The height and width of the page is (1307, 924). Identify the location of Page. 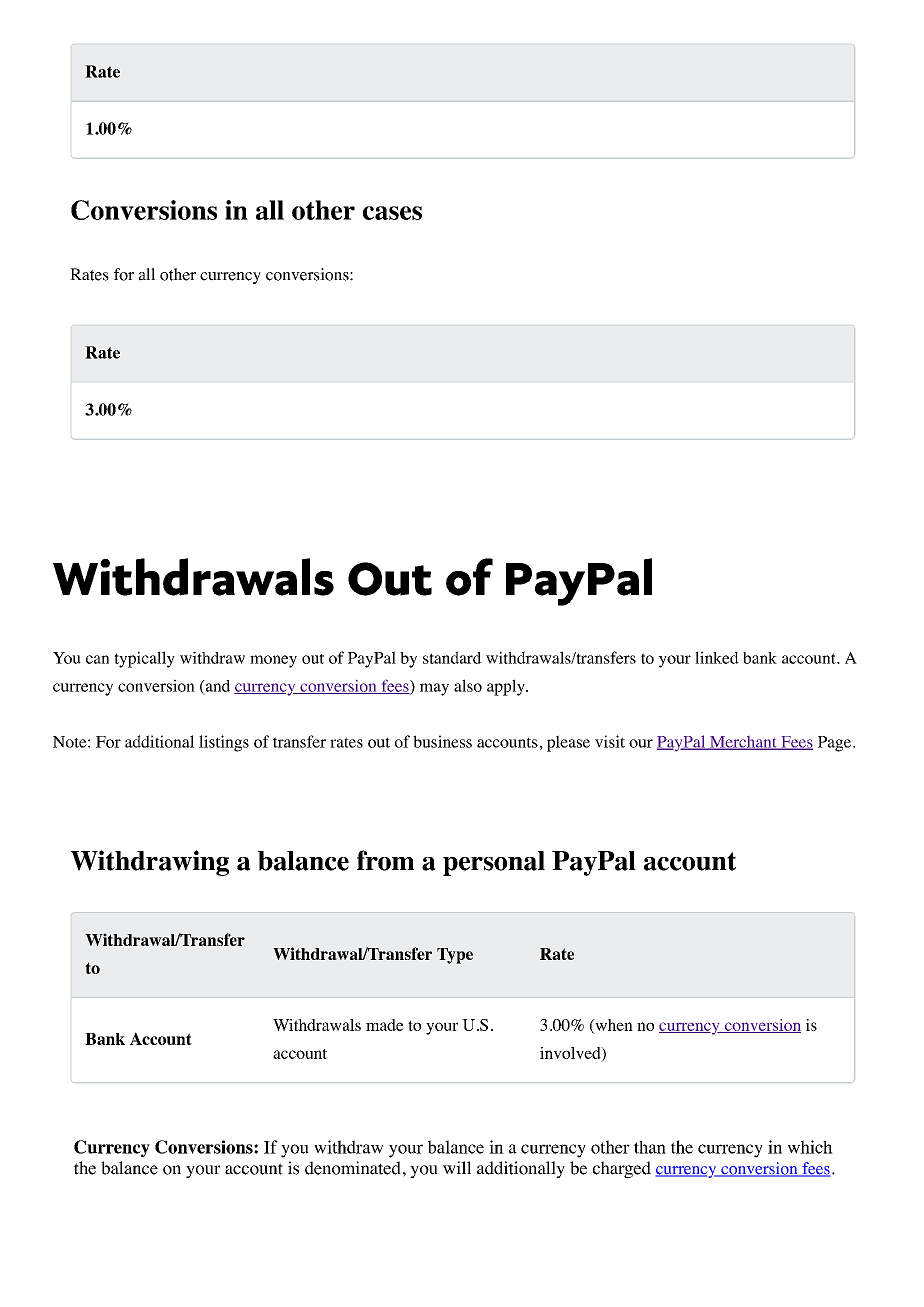
(836, 744).
